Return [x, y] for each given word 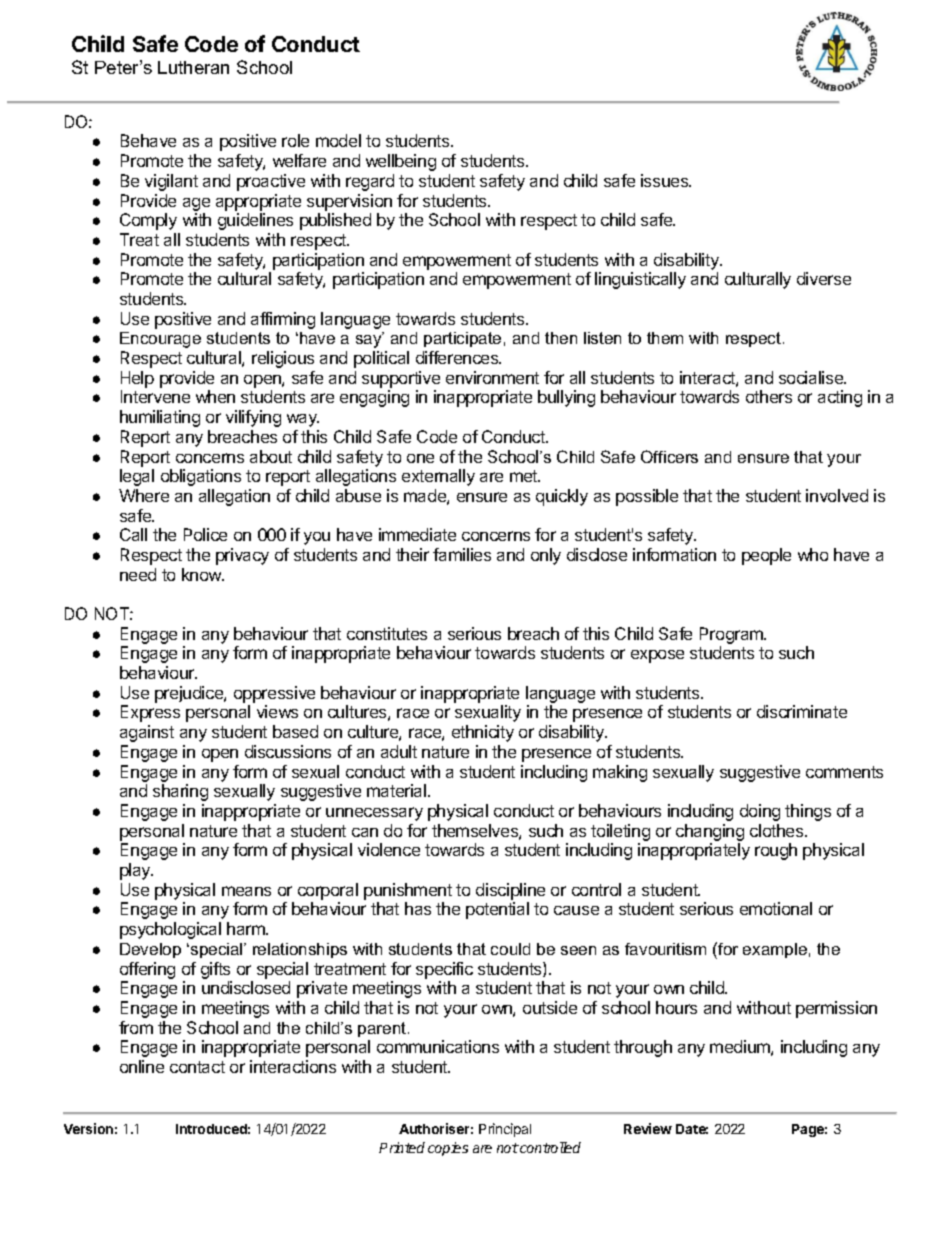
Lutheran [193, 67]
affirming [283, 320]
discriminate [802, 711]
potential [497, 910]
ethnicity [483, 733]
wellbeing [401, 162]
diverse [824, 278]
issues [665, 180]
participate [462, 339]
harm [247, 928]
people [766, 556]
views [277, 711]
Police [205, 534]
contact [197, 1067]
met [525, 476]
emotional [776, 908]
